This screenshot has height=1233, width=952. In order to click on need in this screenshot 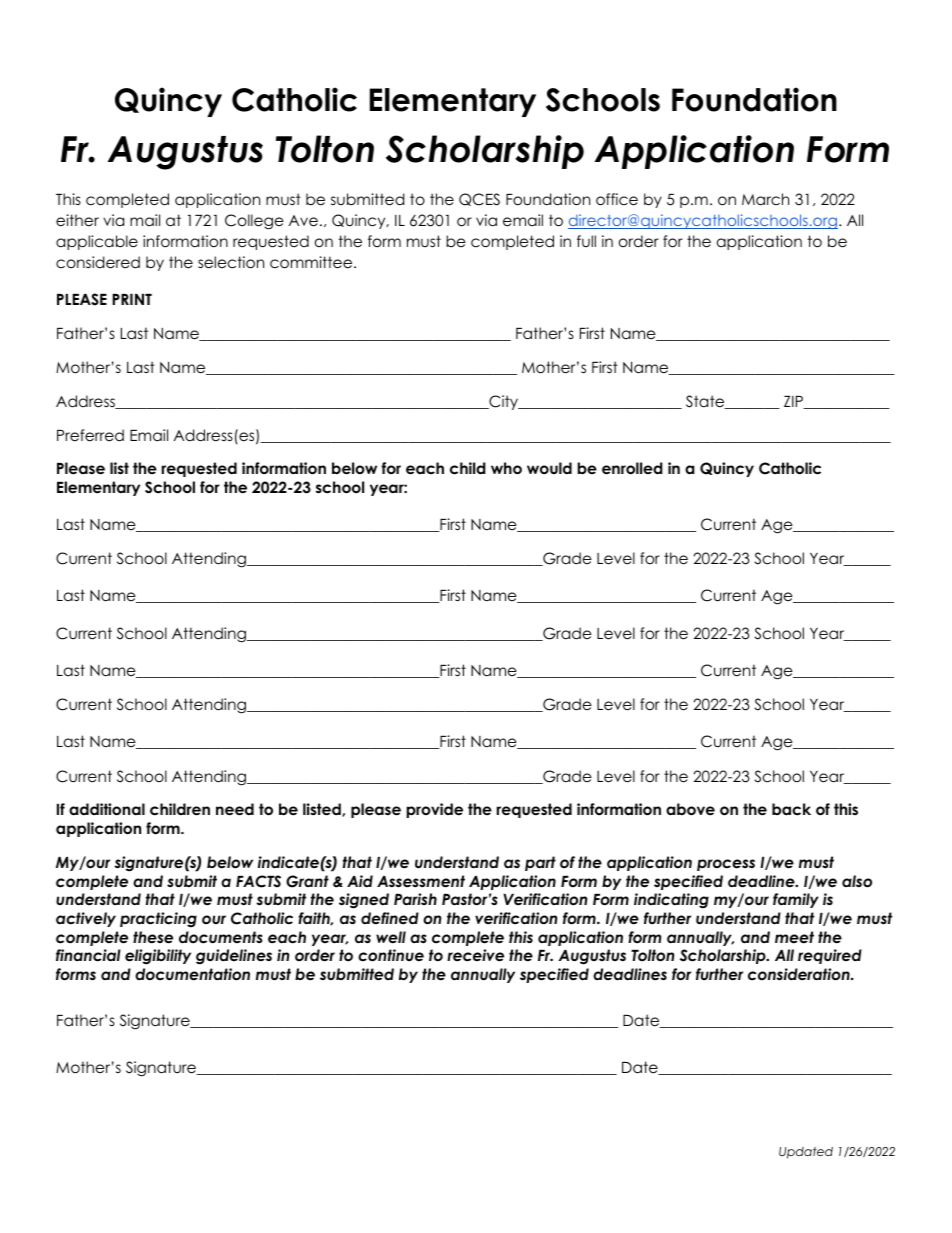, I will do `click(235, 809)`.
